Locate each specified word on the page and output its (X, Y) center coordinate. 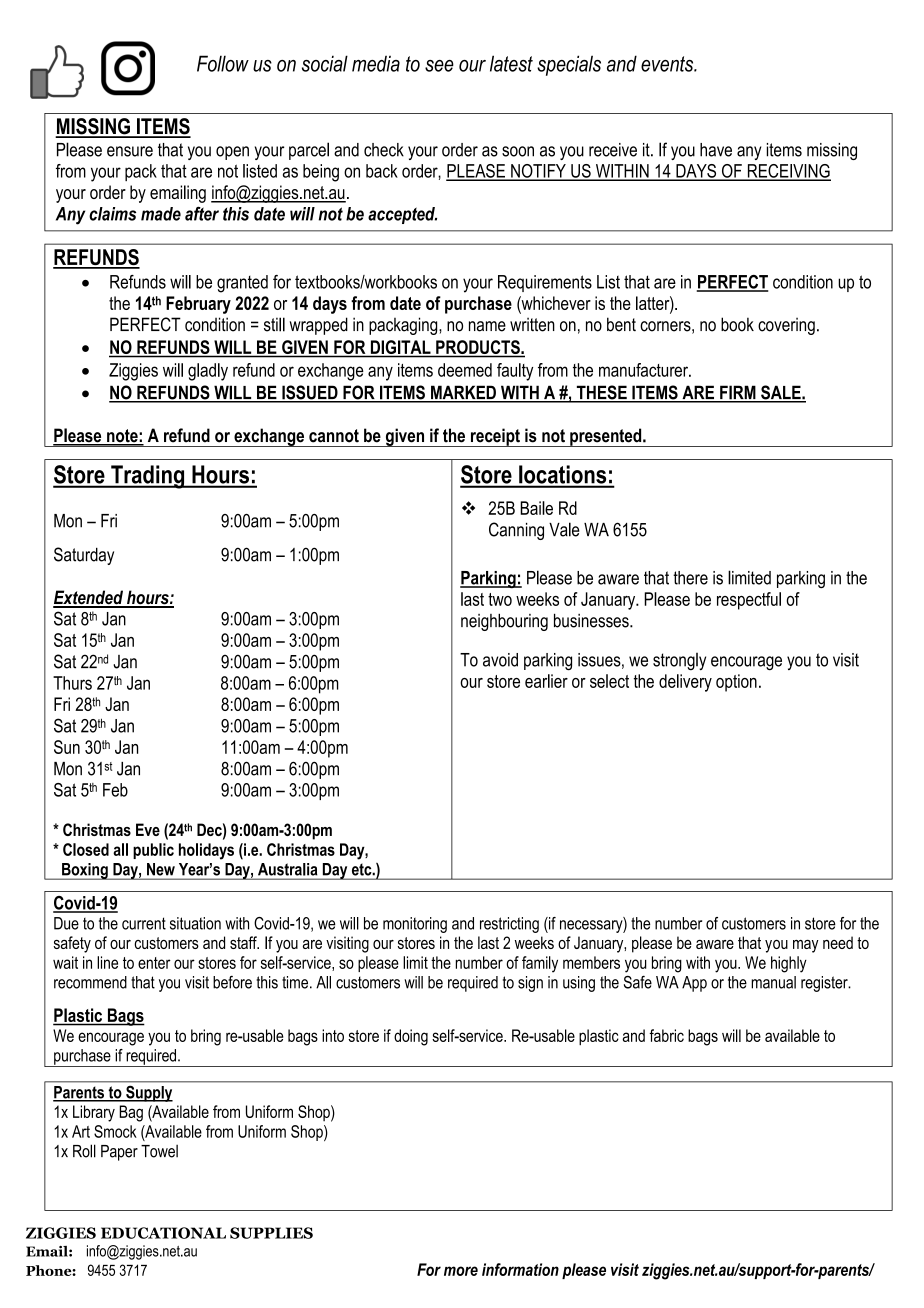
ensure (130, 151)
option (736, 683)
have (716, 150)
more (461, 1271)
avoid (500, 660)
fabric (666, 1035)
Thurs (72, 683)
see (439, 66)
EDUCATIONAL (163, 1233)
